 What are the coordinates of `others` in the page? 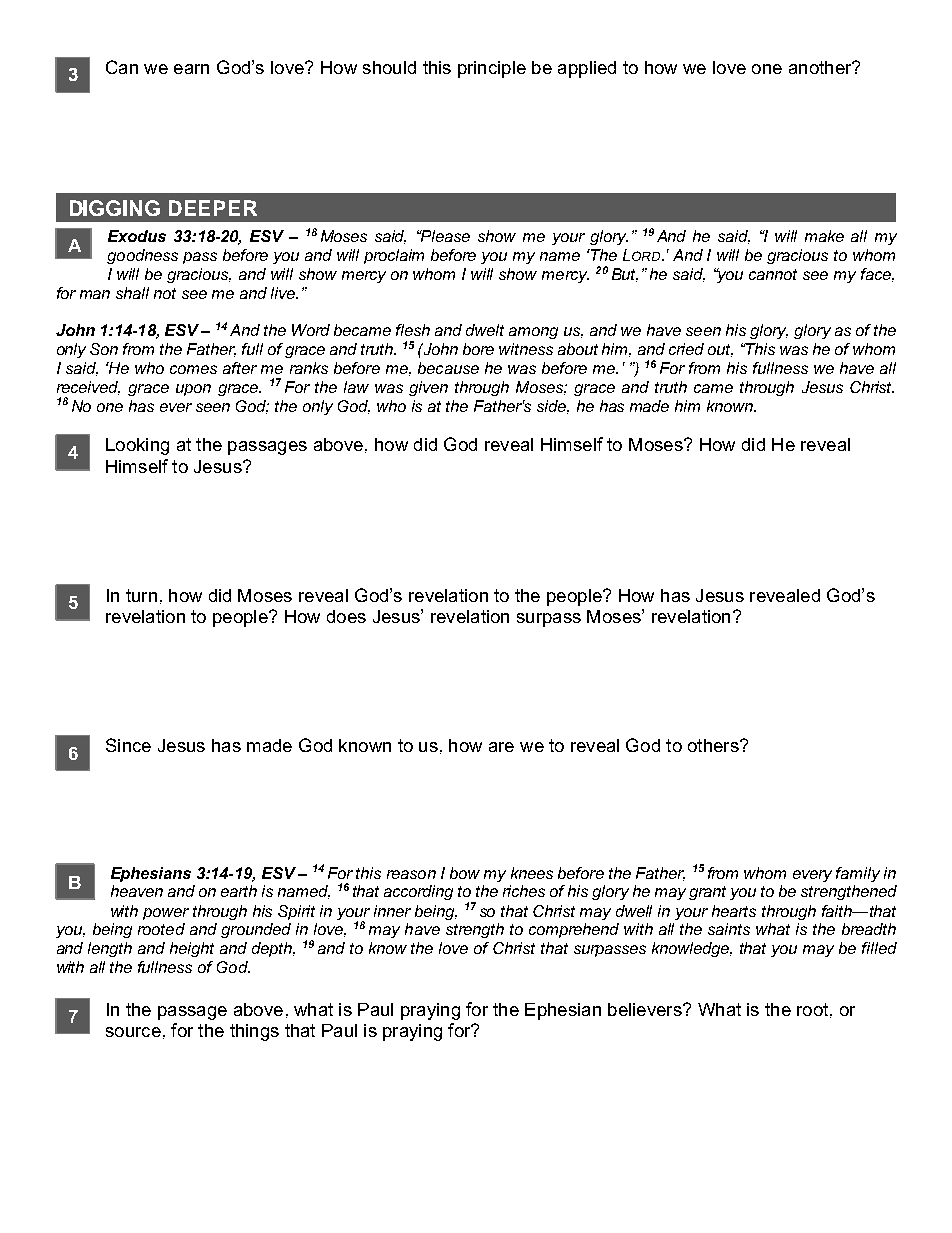 It's located at (714, 745).
